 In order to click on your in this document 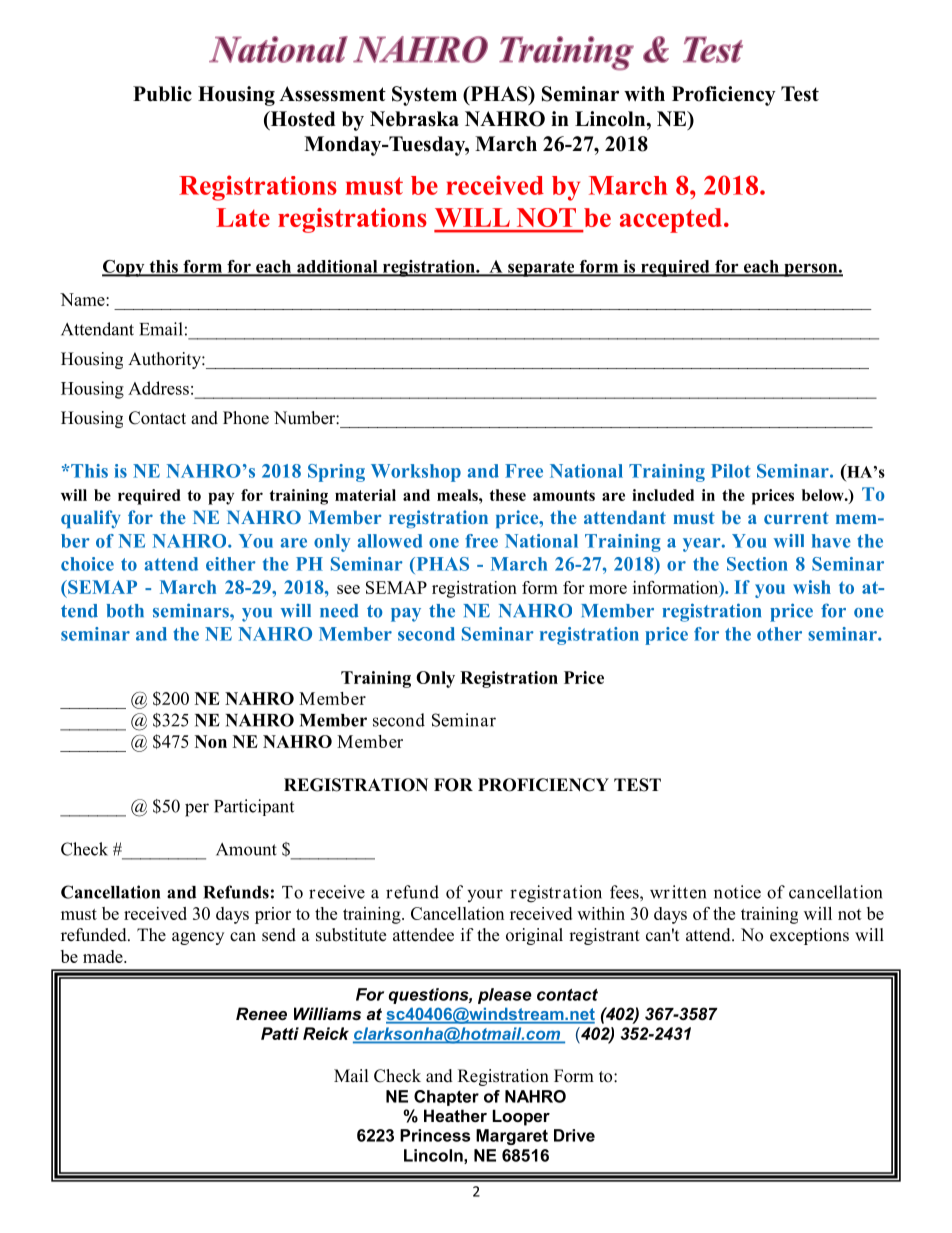, I will do `click(485, 895)`.
